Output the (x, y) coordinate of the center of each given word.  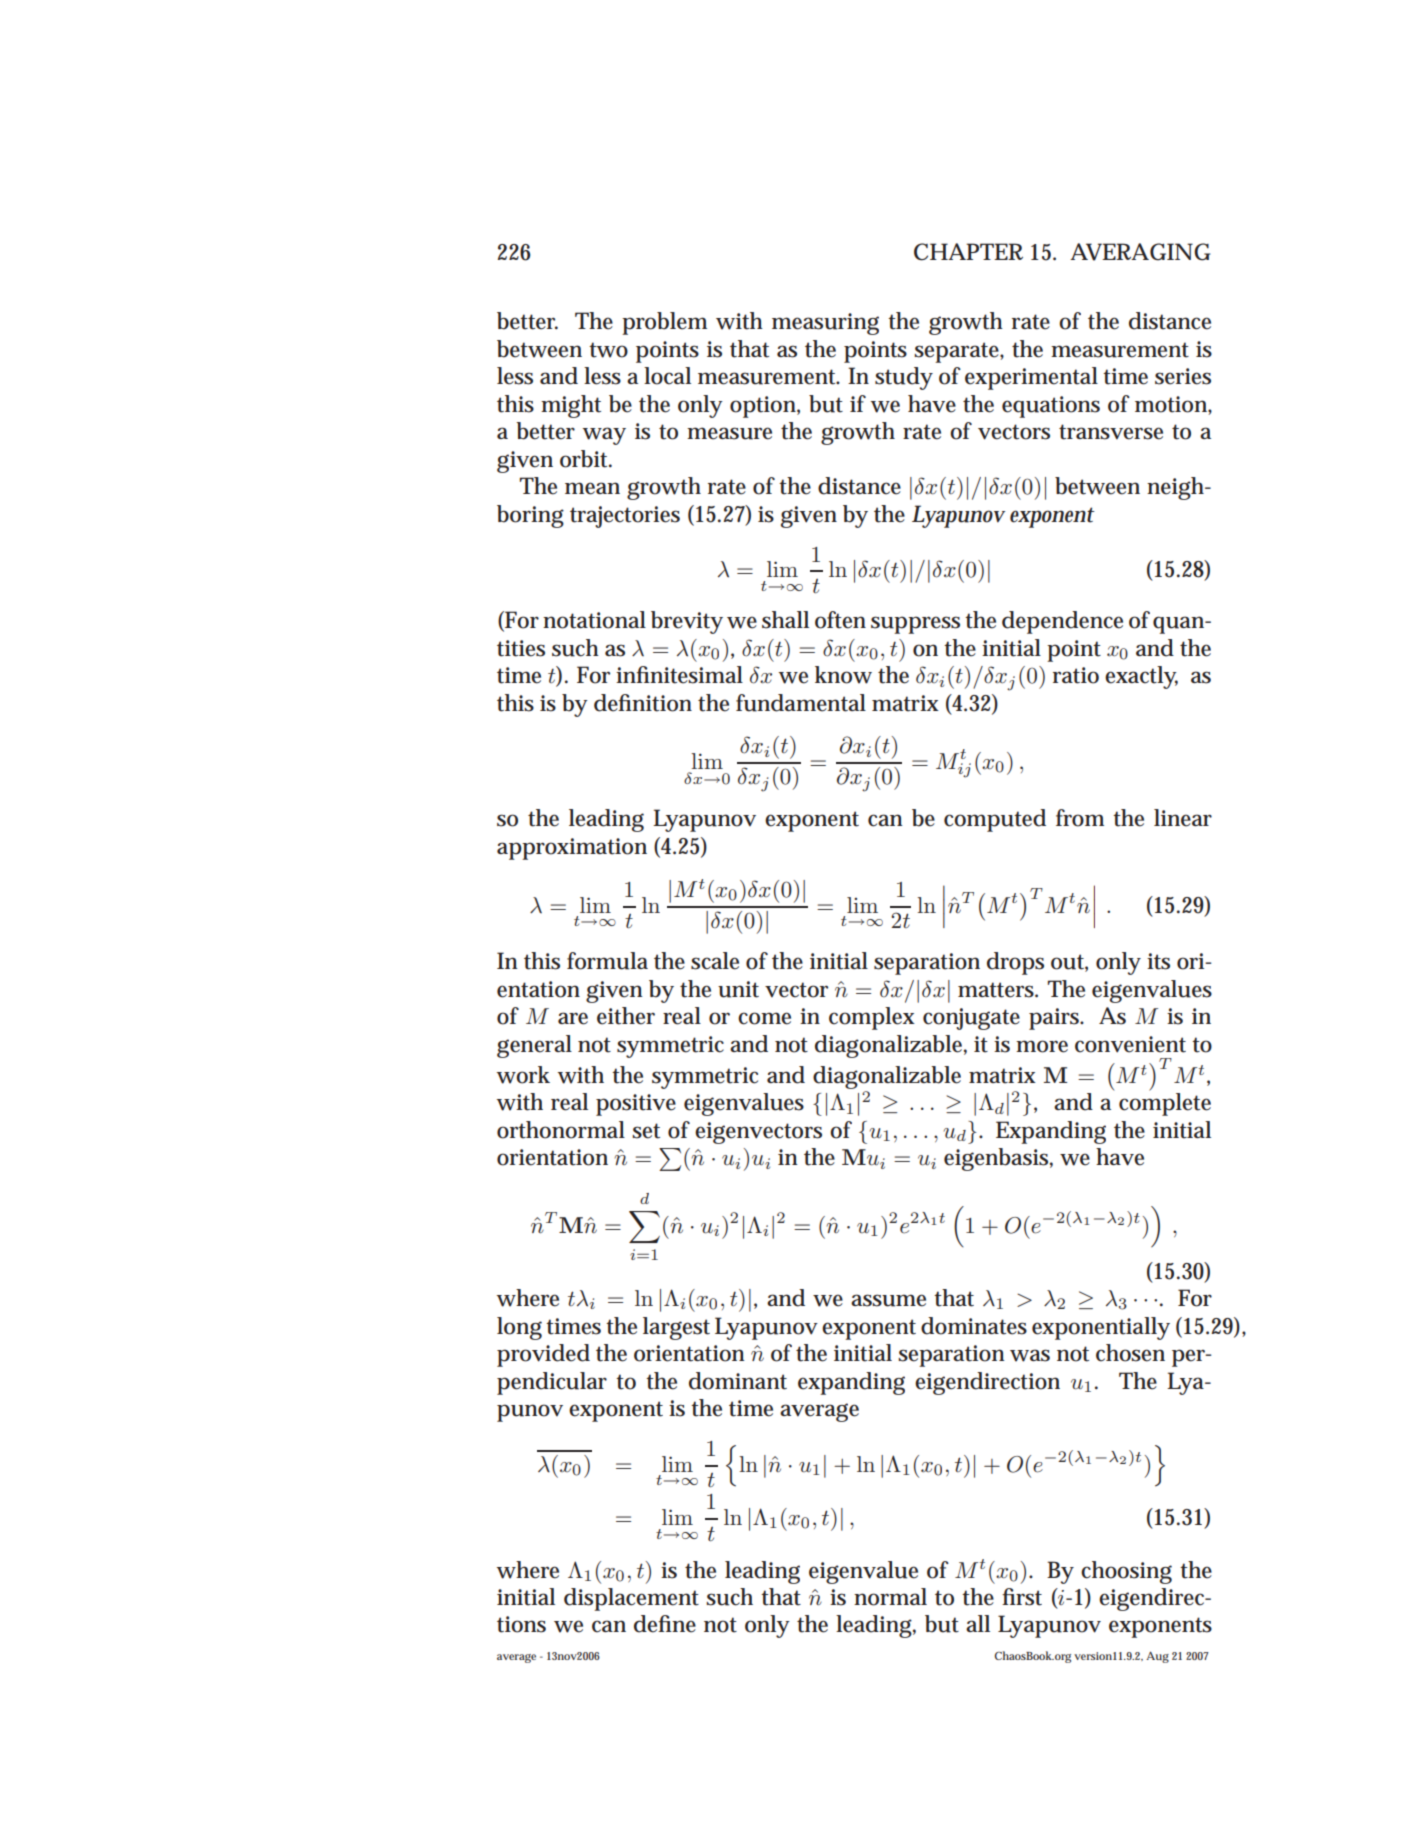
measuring (825, 324)
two (608, 350)
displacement (631, 1599)
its (1158, 961)
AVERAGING (1140, 252)
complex (872, 1018)
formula (607, 961)
